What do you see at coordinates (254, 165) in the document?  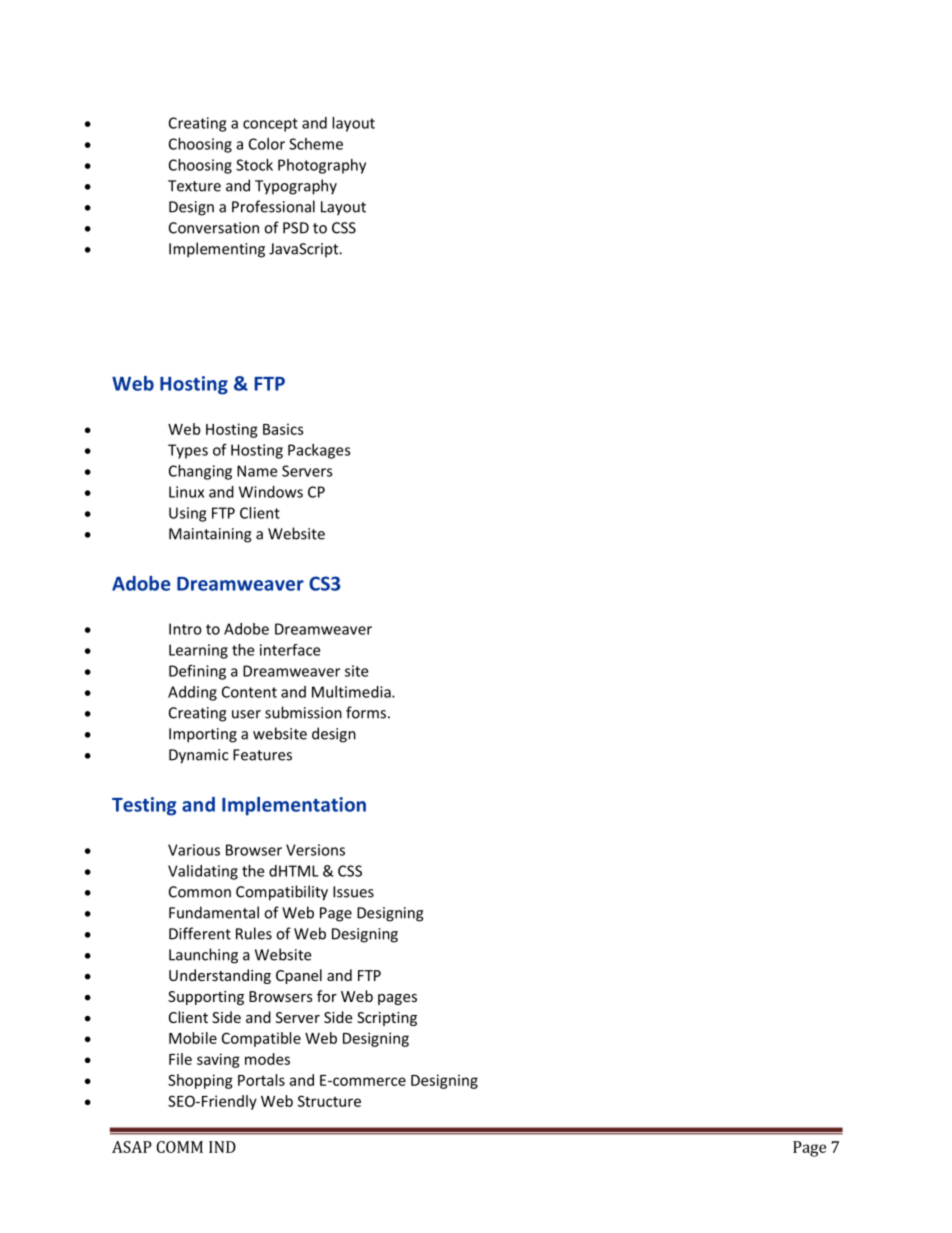 I see `Stock` at bounding box center [254, 165].
